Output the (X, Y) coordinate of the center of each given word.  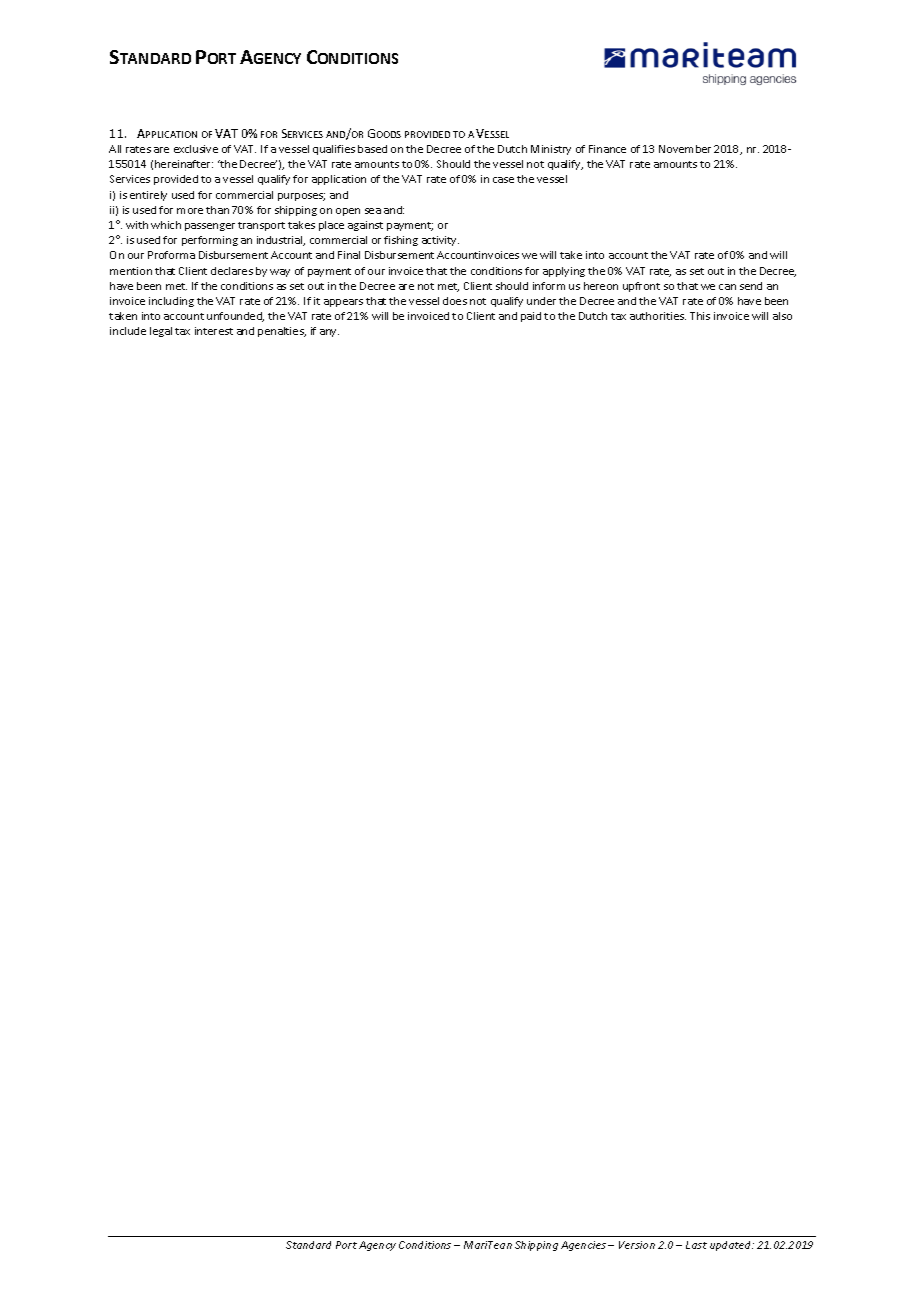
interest (214, 331)
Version (637, 1245)
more (190, 211)
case (503, 180)
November (685, 149)
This (700, 316)
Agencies (583, 1246)
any (329, 333)
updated (732, 1246)
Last (696, 1245)
